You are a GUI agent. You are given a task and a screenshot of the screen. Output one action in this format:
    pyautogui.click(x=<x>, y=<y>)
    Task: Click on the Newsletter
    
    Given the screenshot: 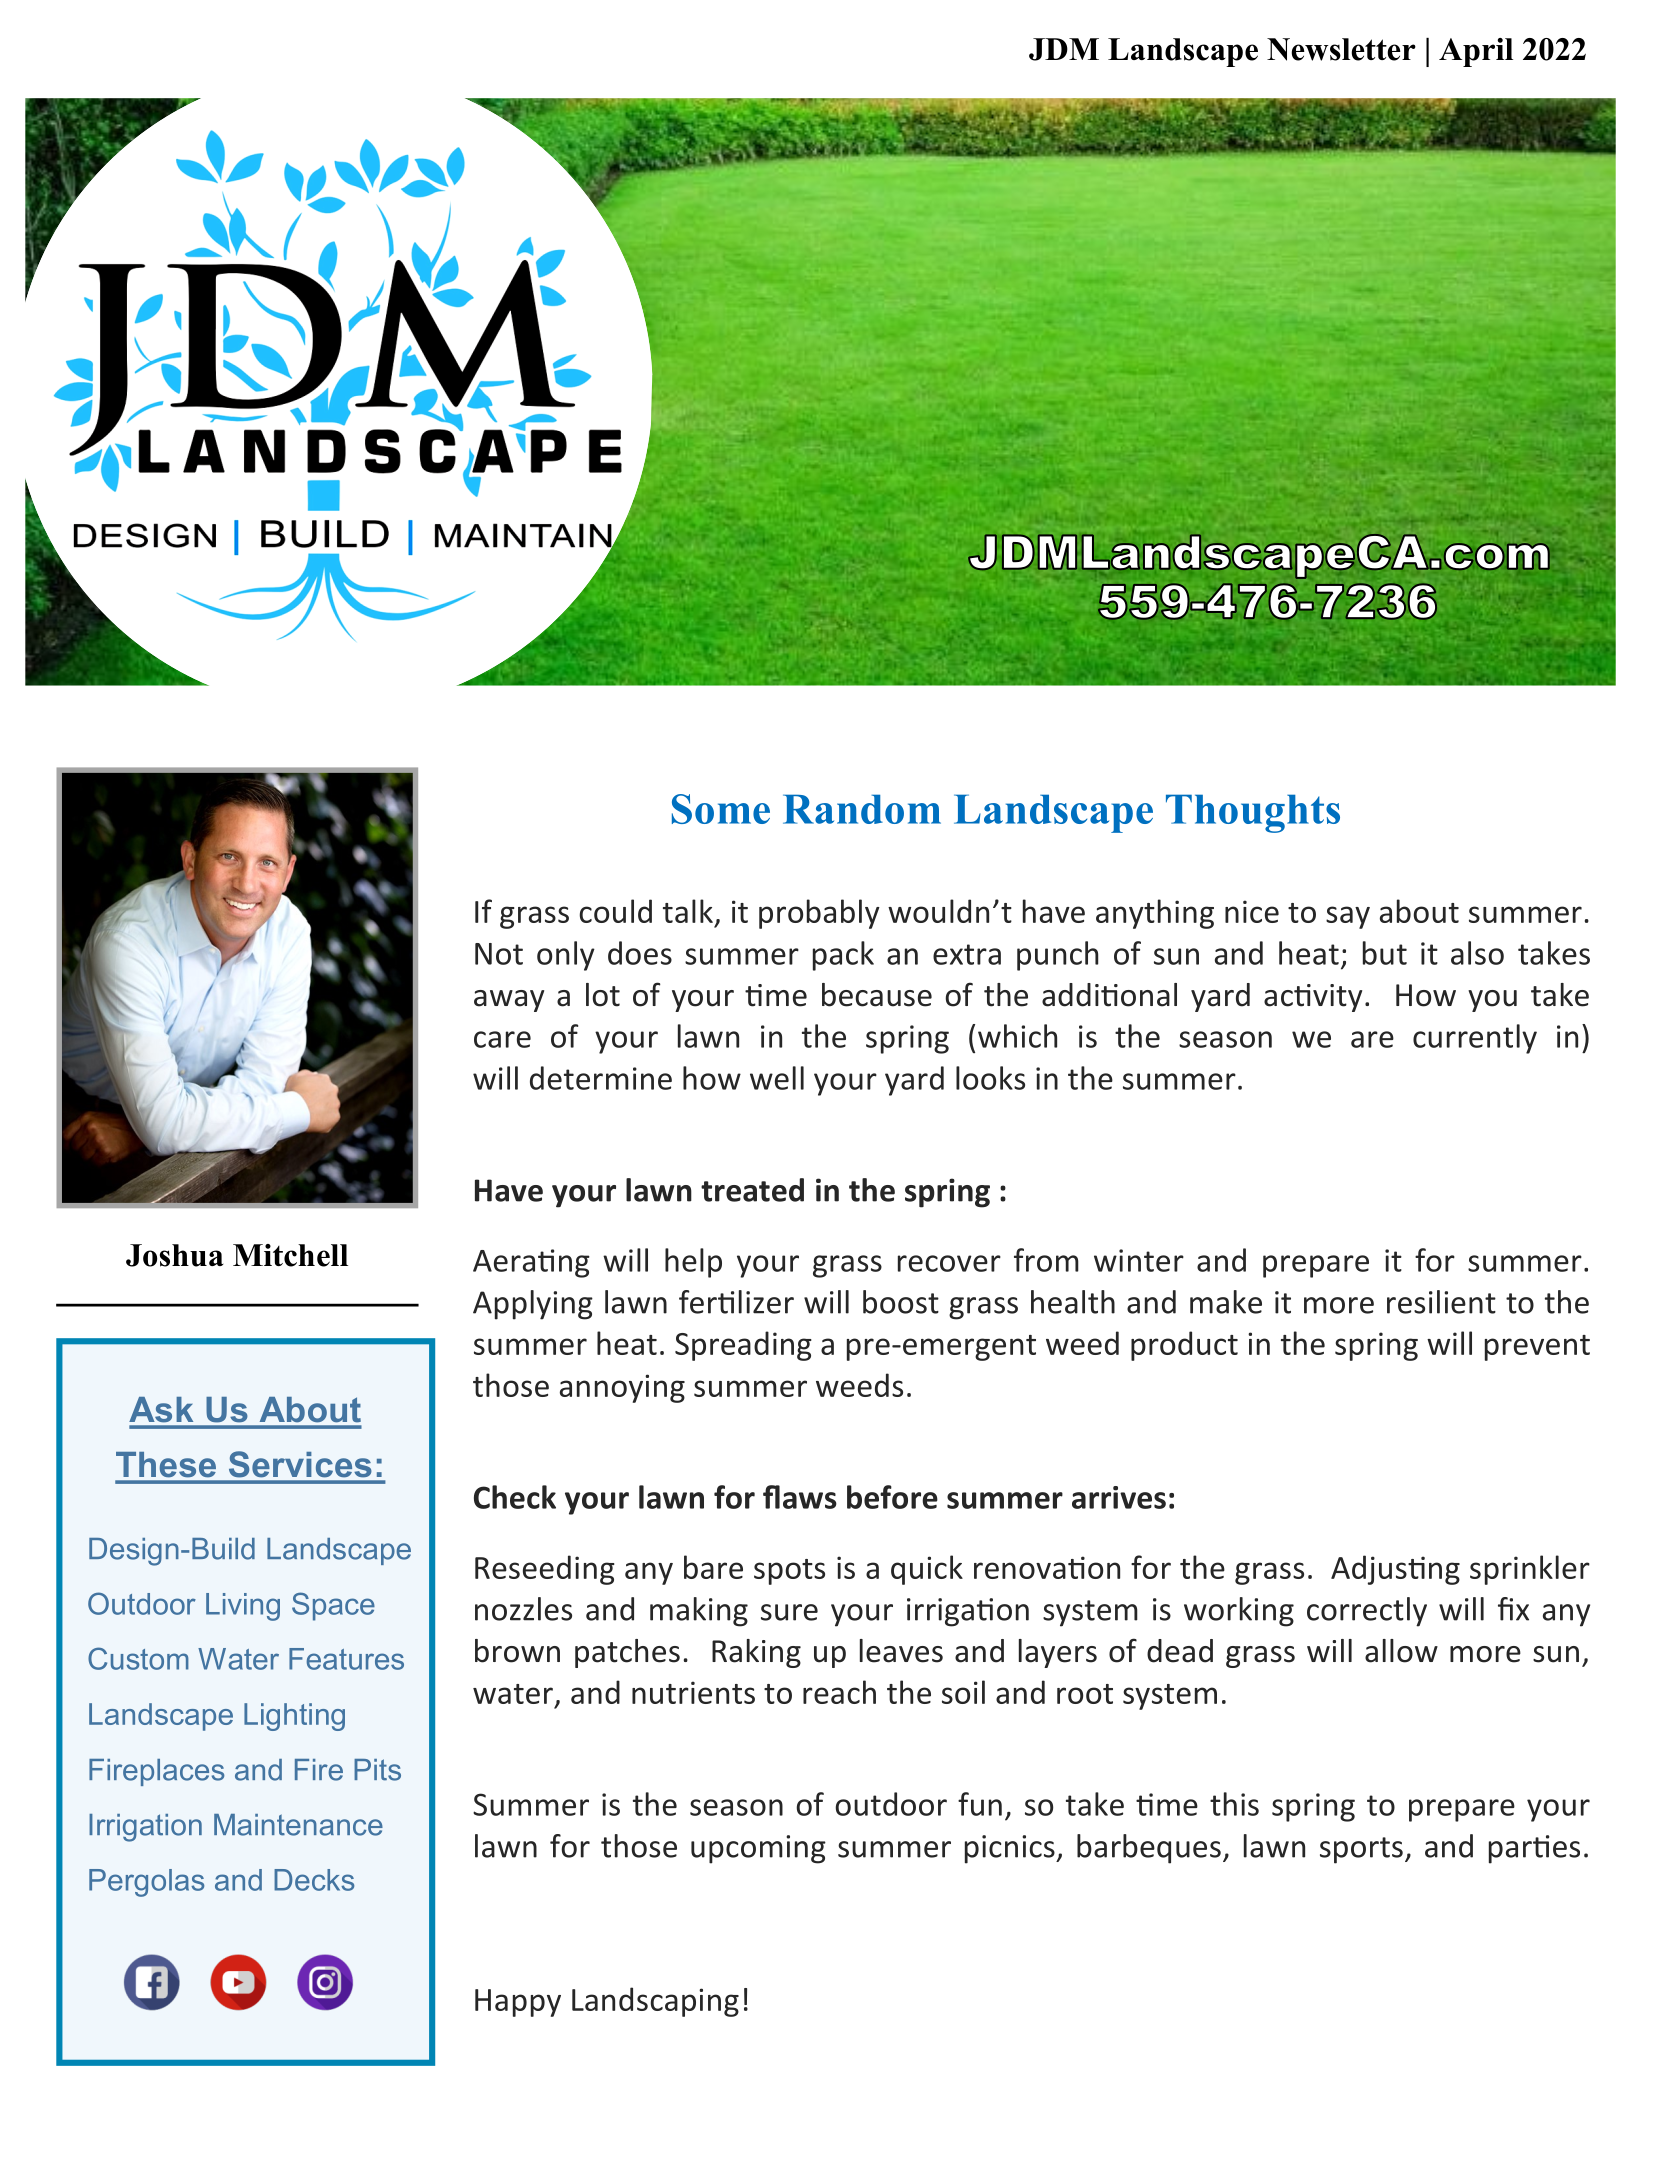 What is the action you would take?
    pyautogui.click(x=1341, y=49)
